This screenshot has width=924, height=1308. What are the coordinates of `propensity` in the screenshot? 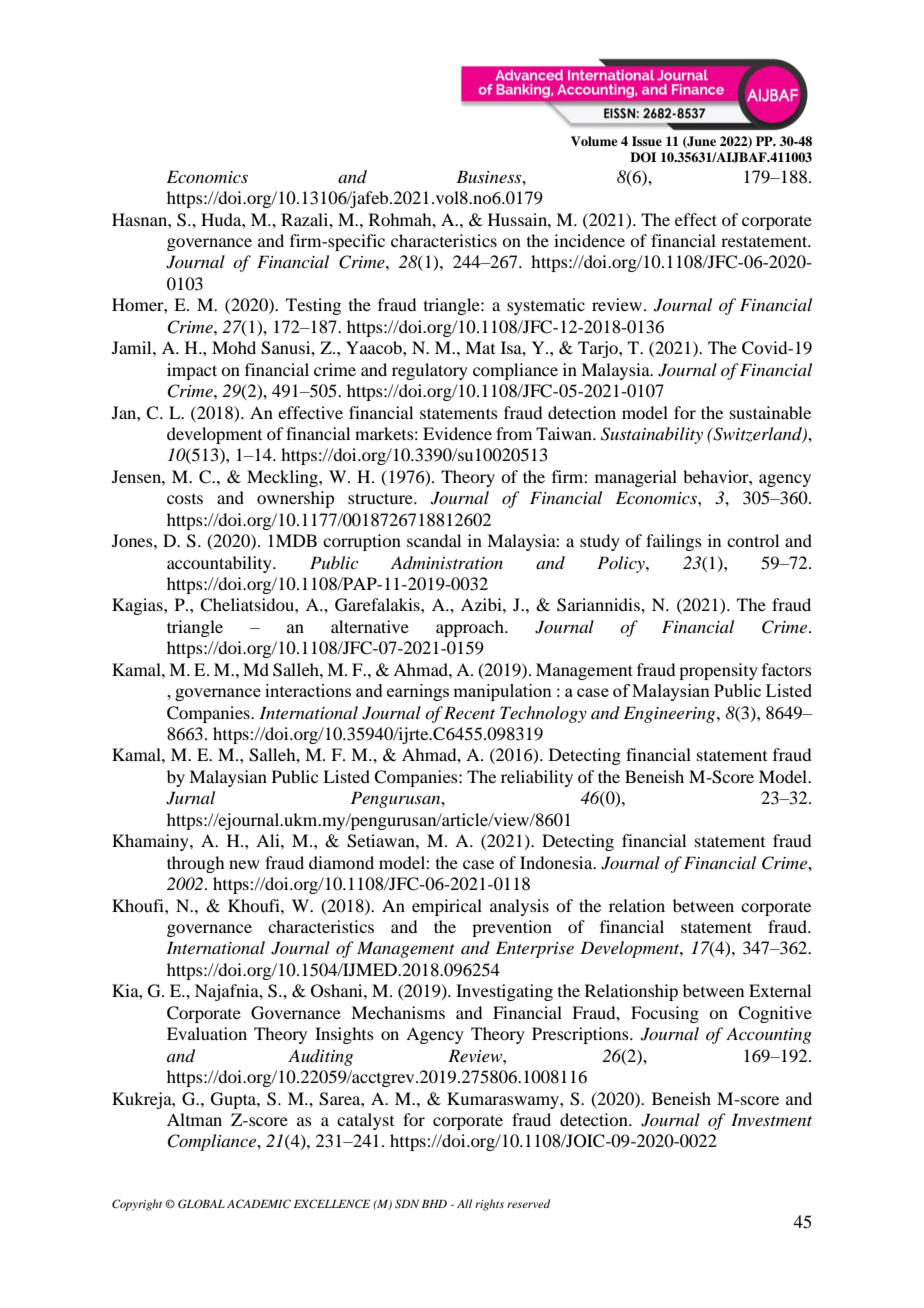 It's located at (718, 671).
